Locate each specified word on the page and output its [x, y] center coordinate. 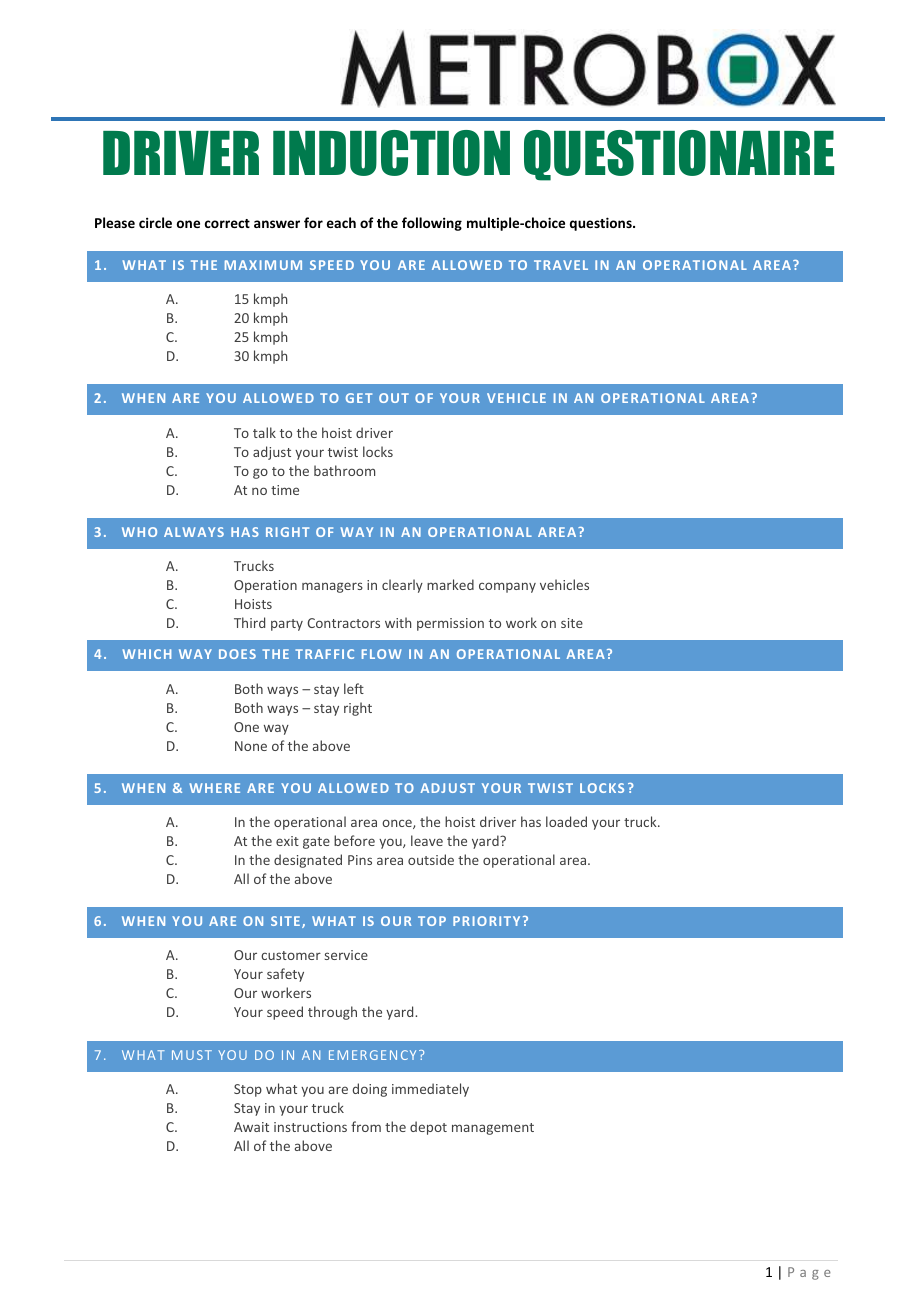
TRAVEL [561, 265]
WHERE [214, 788]
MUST [192, 1055]
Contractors [343, 623]
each [341, 222]
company [507, 587]
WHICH [146, 654]
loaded [566, 821]
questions [602, 224]
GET [359, 398]
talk [264, 432]
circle [155, 222]
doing [369, 1090]
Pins [360, 860]
